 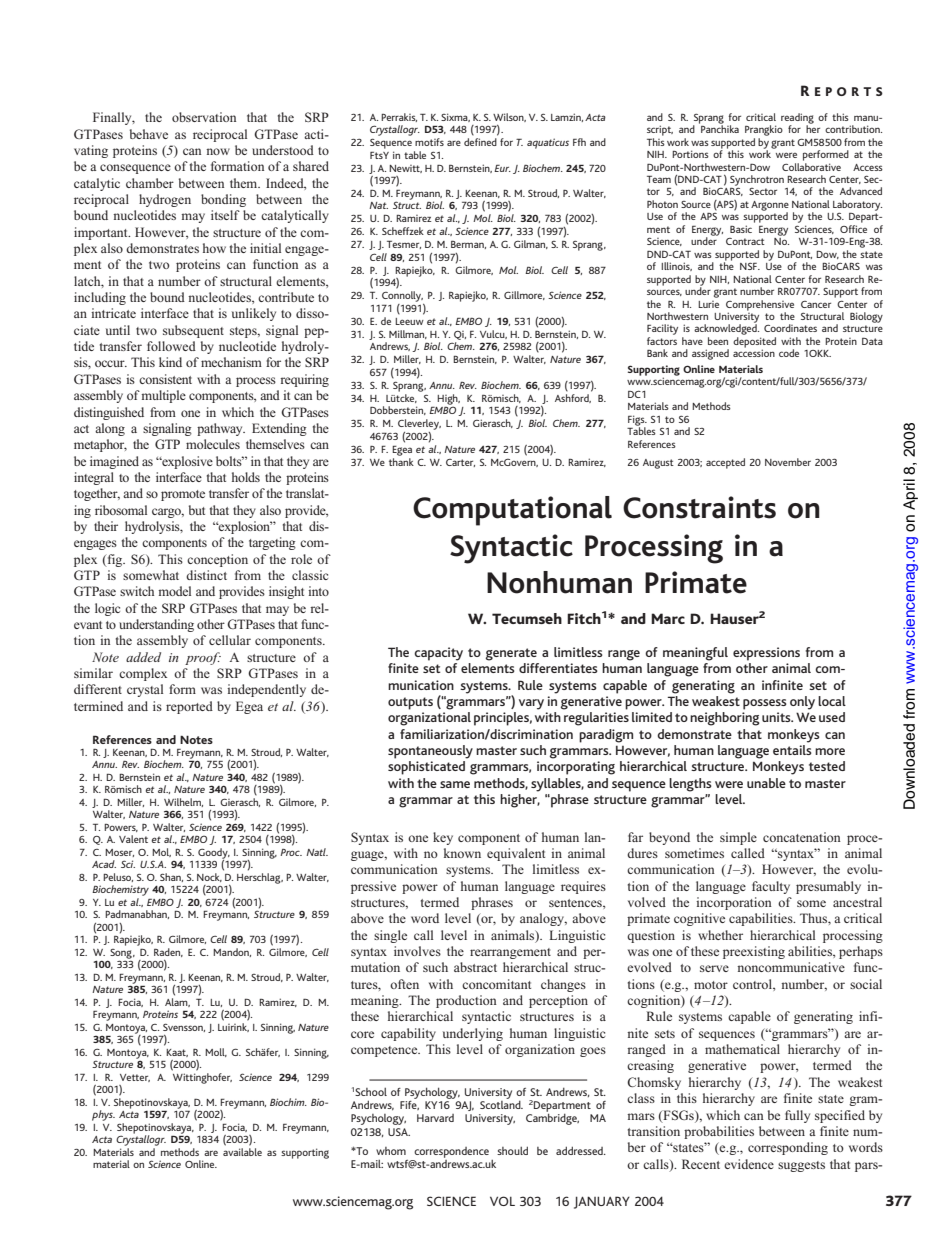 I want to click on Eur, so click(x=502, y=168).
